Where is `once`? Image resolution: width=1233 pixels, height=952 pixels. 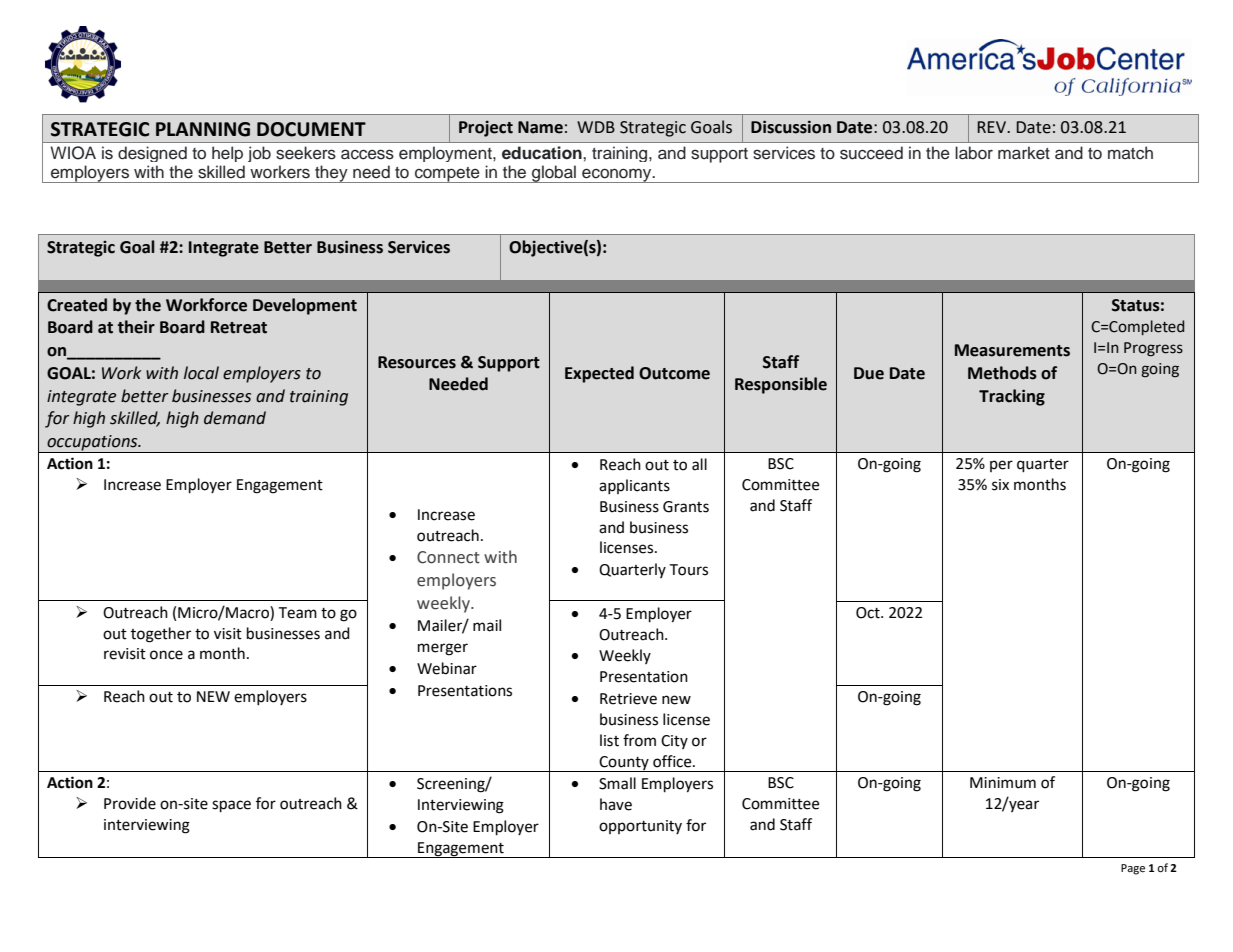 once is located at coordinates (166, 655).
